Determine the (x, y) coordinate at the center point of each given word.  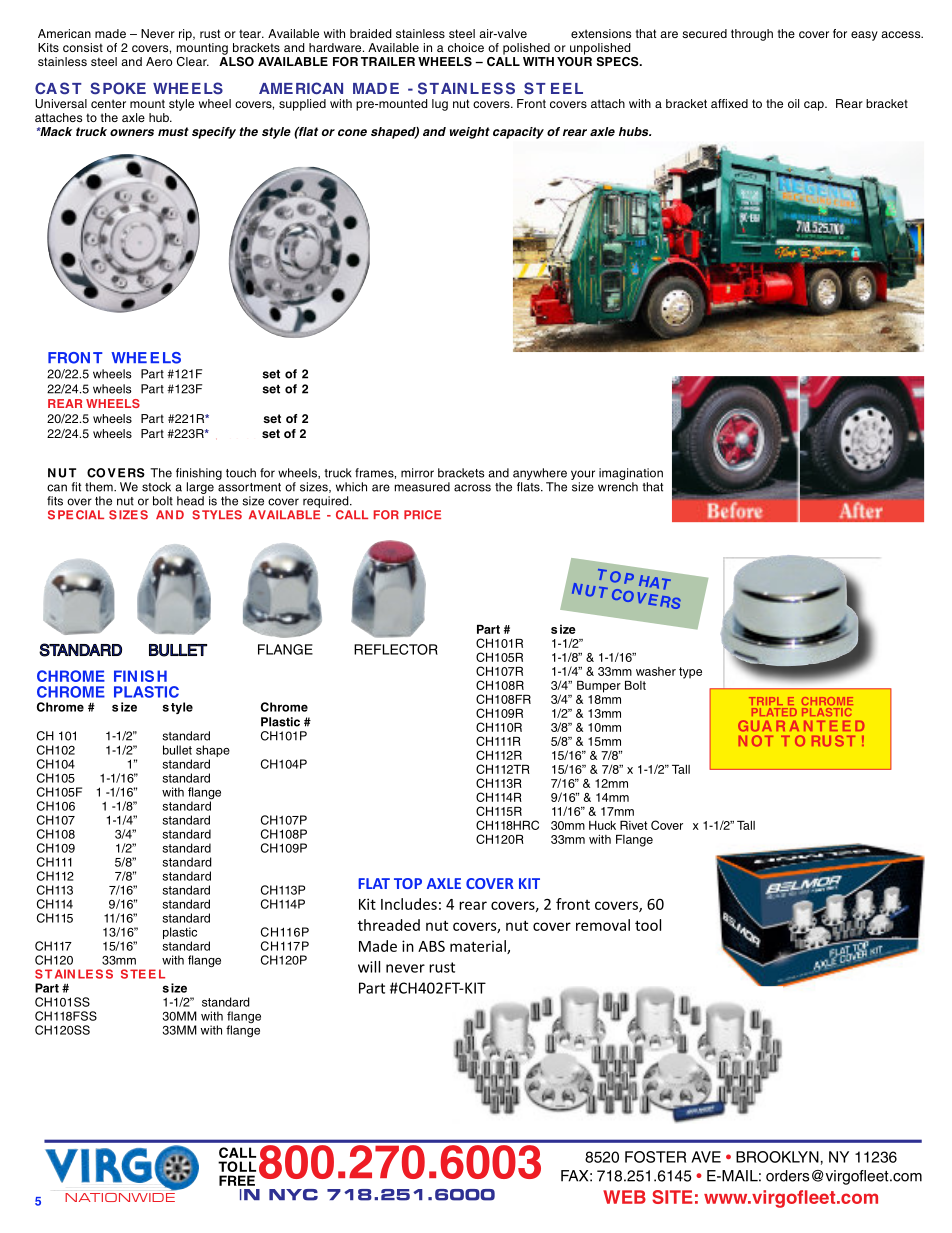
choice (466, 47)
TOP (408, 883)
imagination (631, 474)
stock (156, 487)
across (472, 488)
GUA (755, 725)
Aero (159, 61)
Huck (602, 825)
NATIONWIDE (120, 1196)
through (752, 35)
